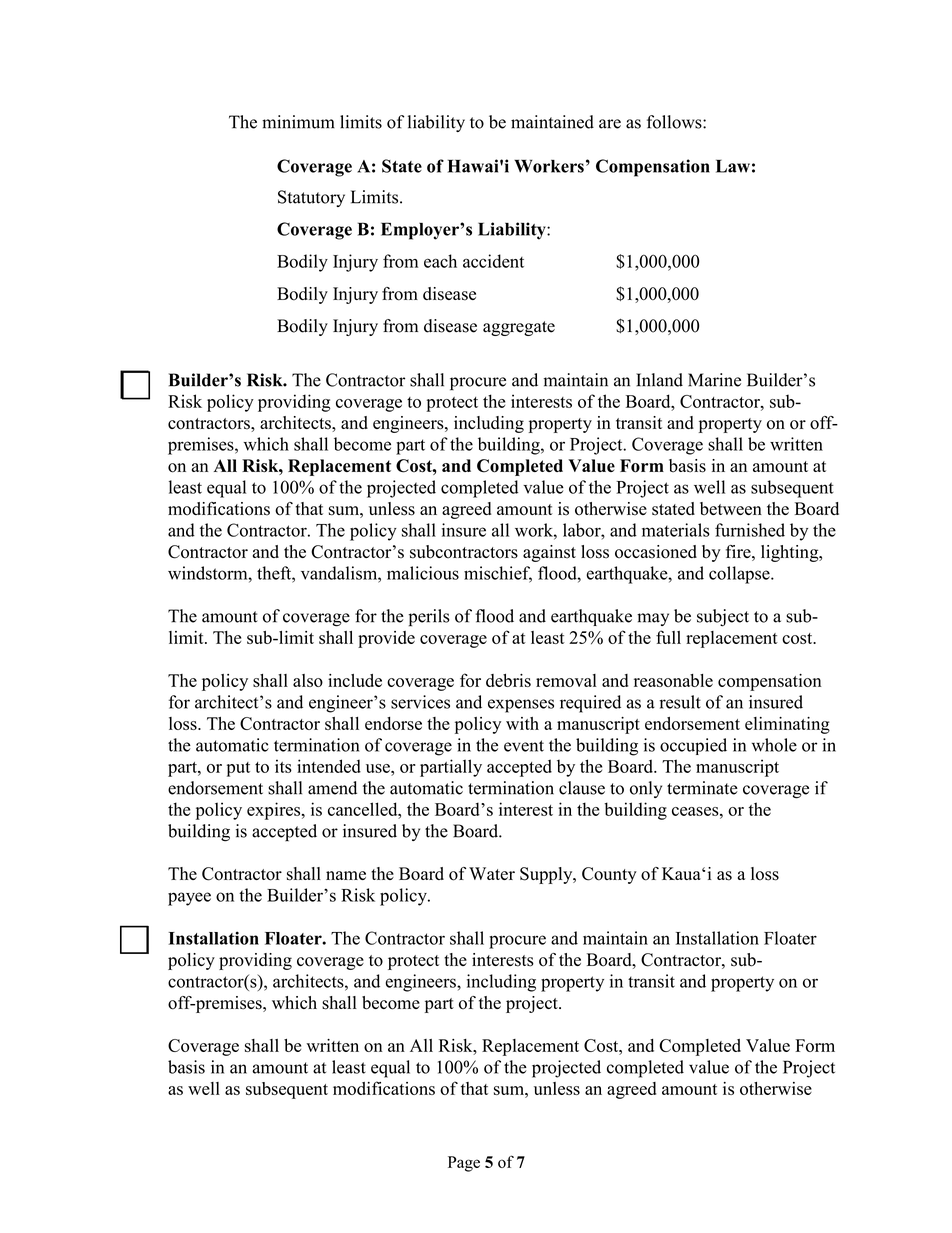 This image has width=952, height=1233. I want to click on put, so click(238, 769).
